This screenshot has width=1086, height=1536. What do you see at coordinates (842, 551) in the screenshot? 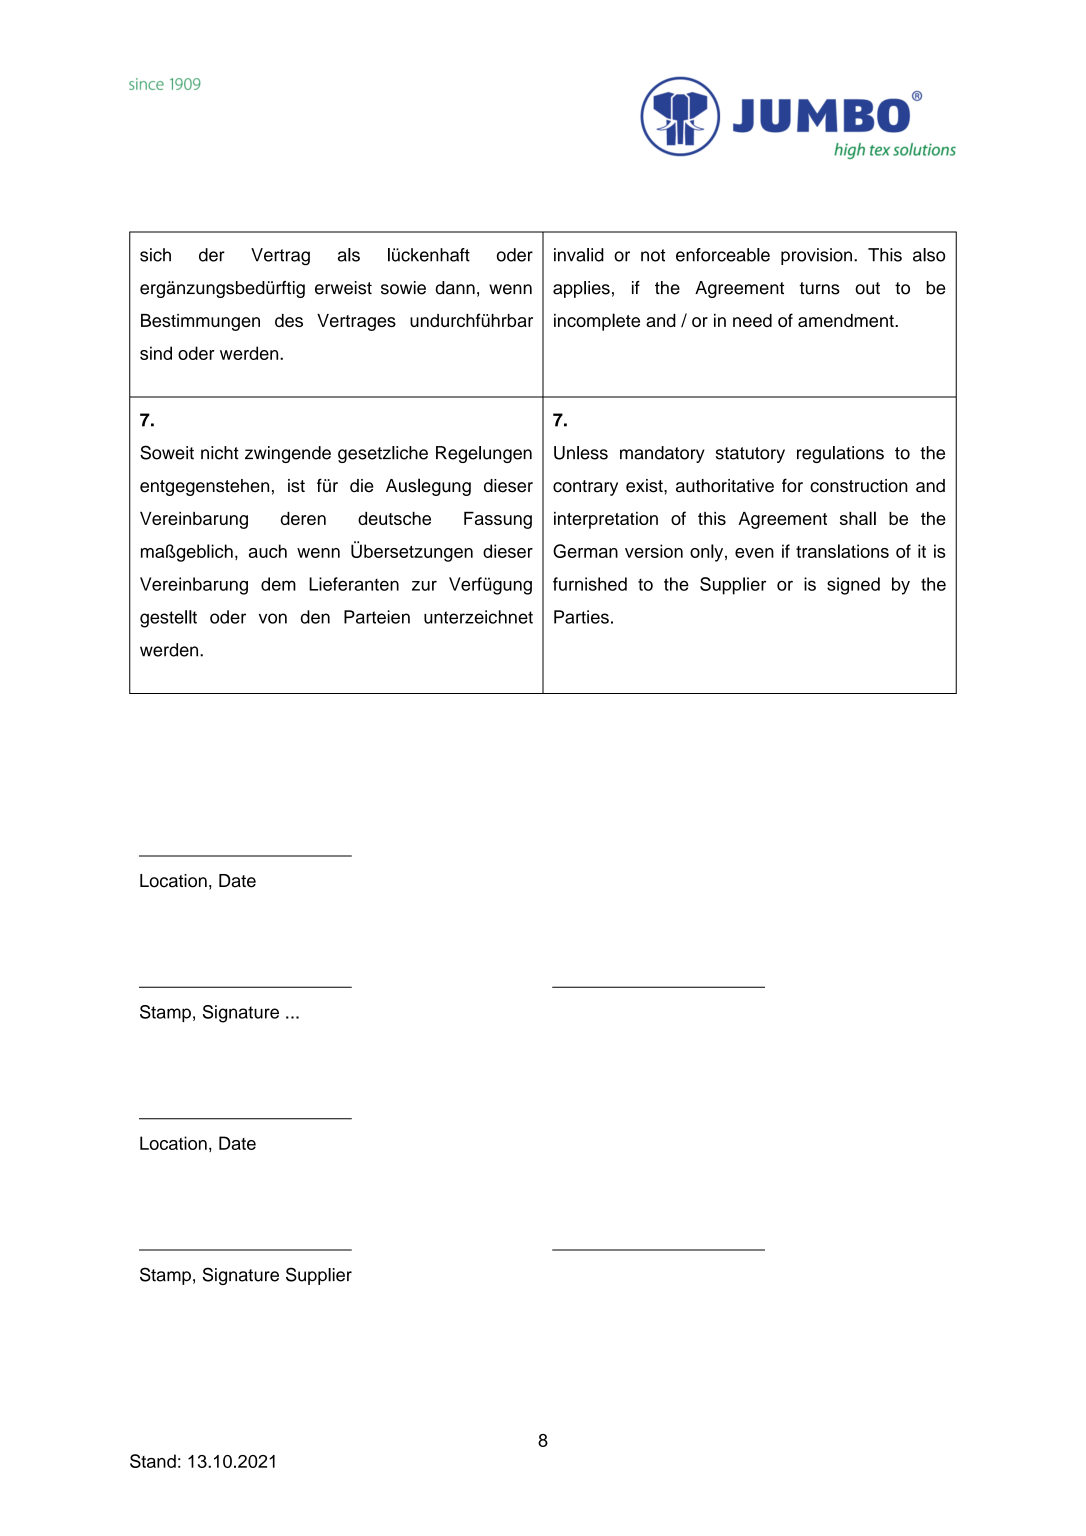
I see `translations` at bounding box center [842, 551].
